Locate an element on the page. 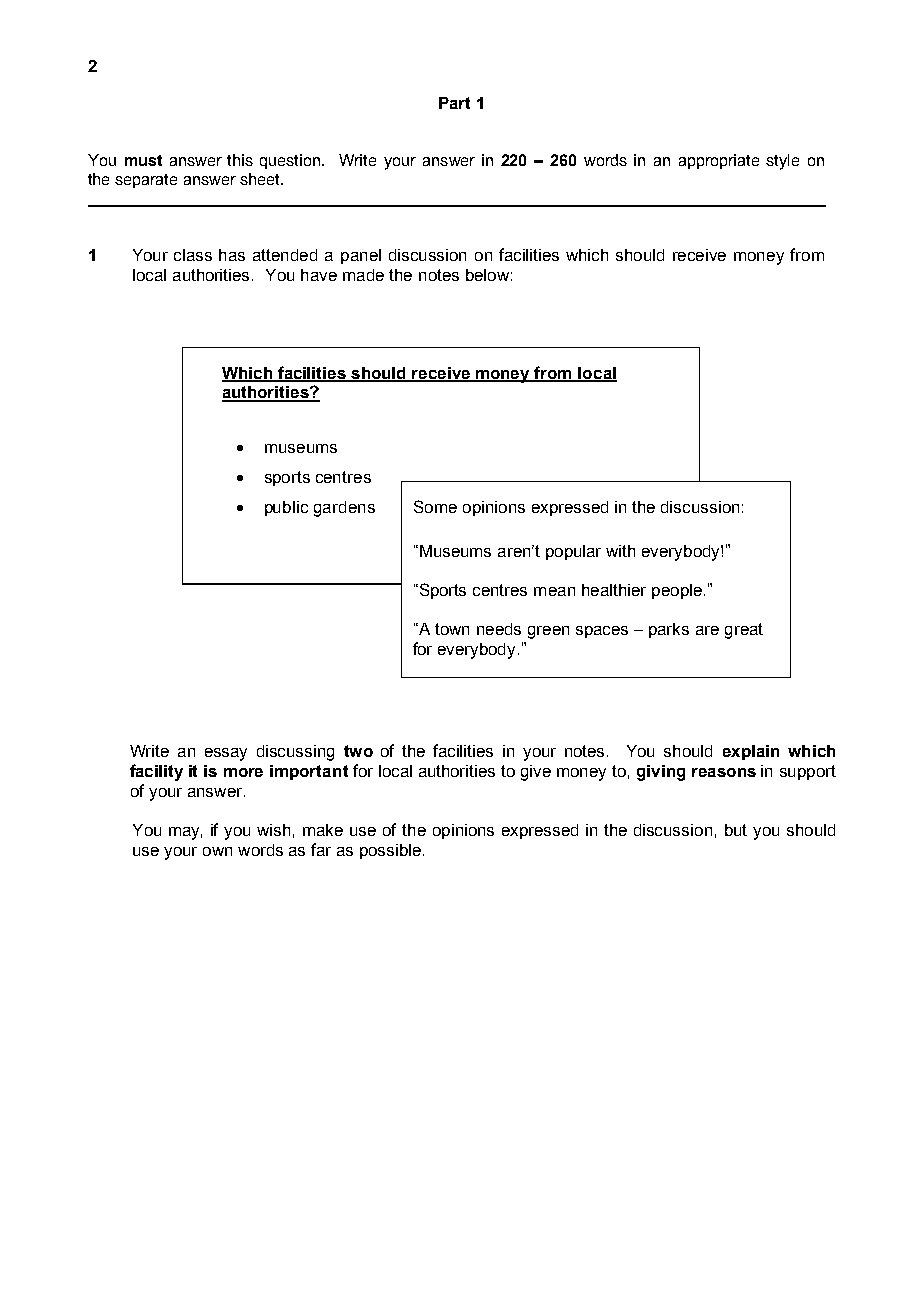 The image size is (924, 1308). may is located at coordinates (185, 833).
